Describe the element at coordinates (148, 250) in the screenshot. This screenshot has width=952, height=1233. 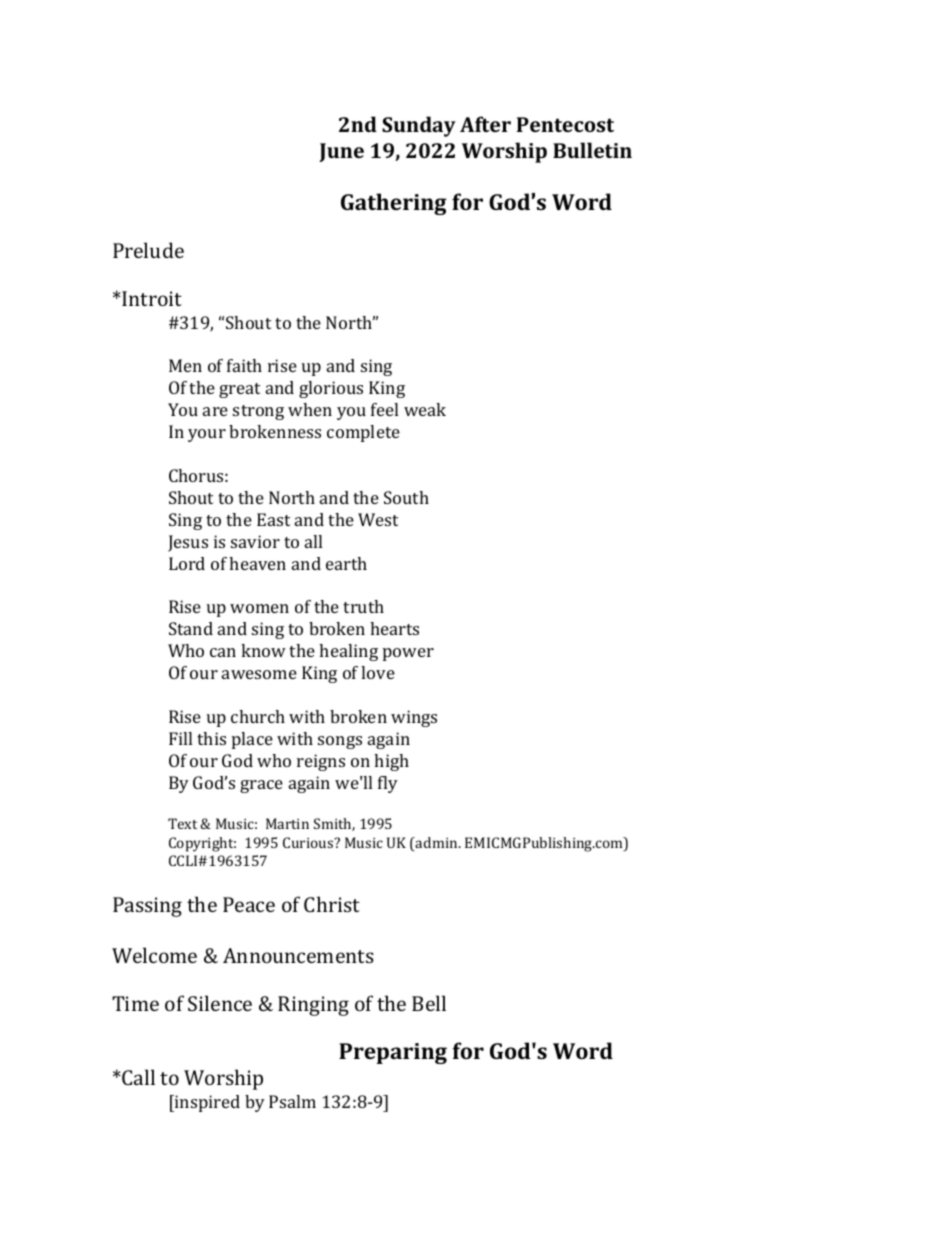
I see `Prelude` at that location.
